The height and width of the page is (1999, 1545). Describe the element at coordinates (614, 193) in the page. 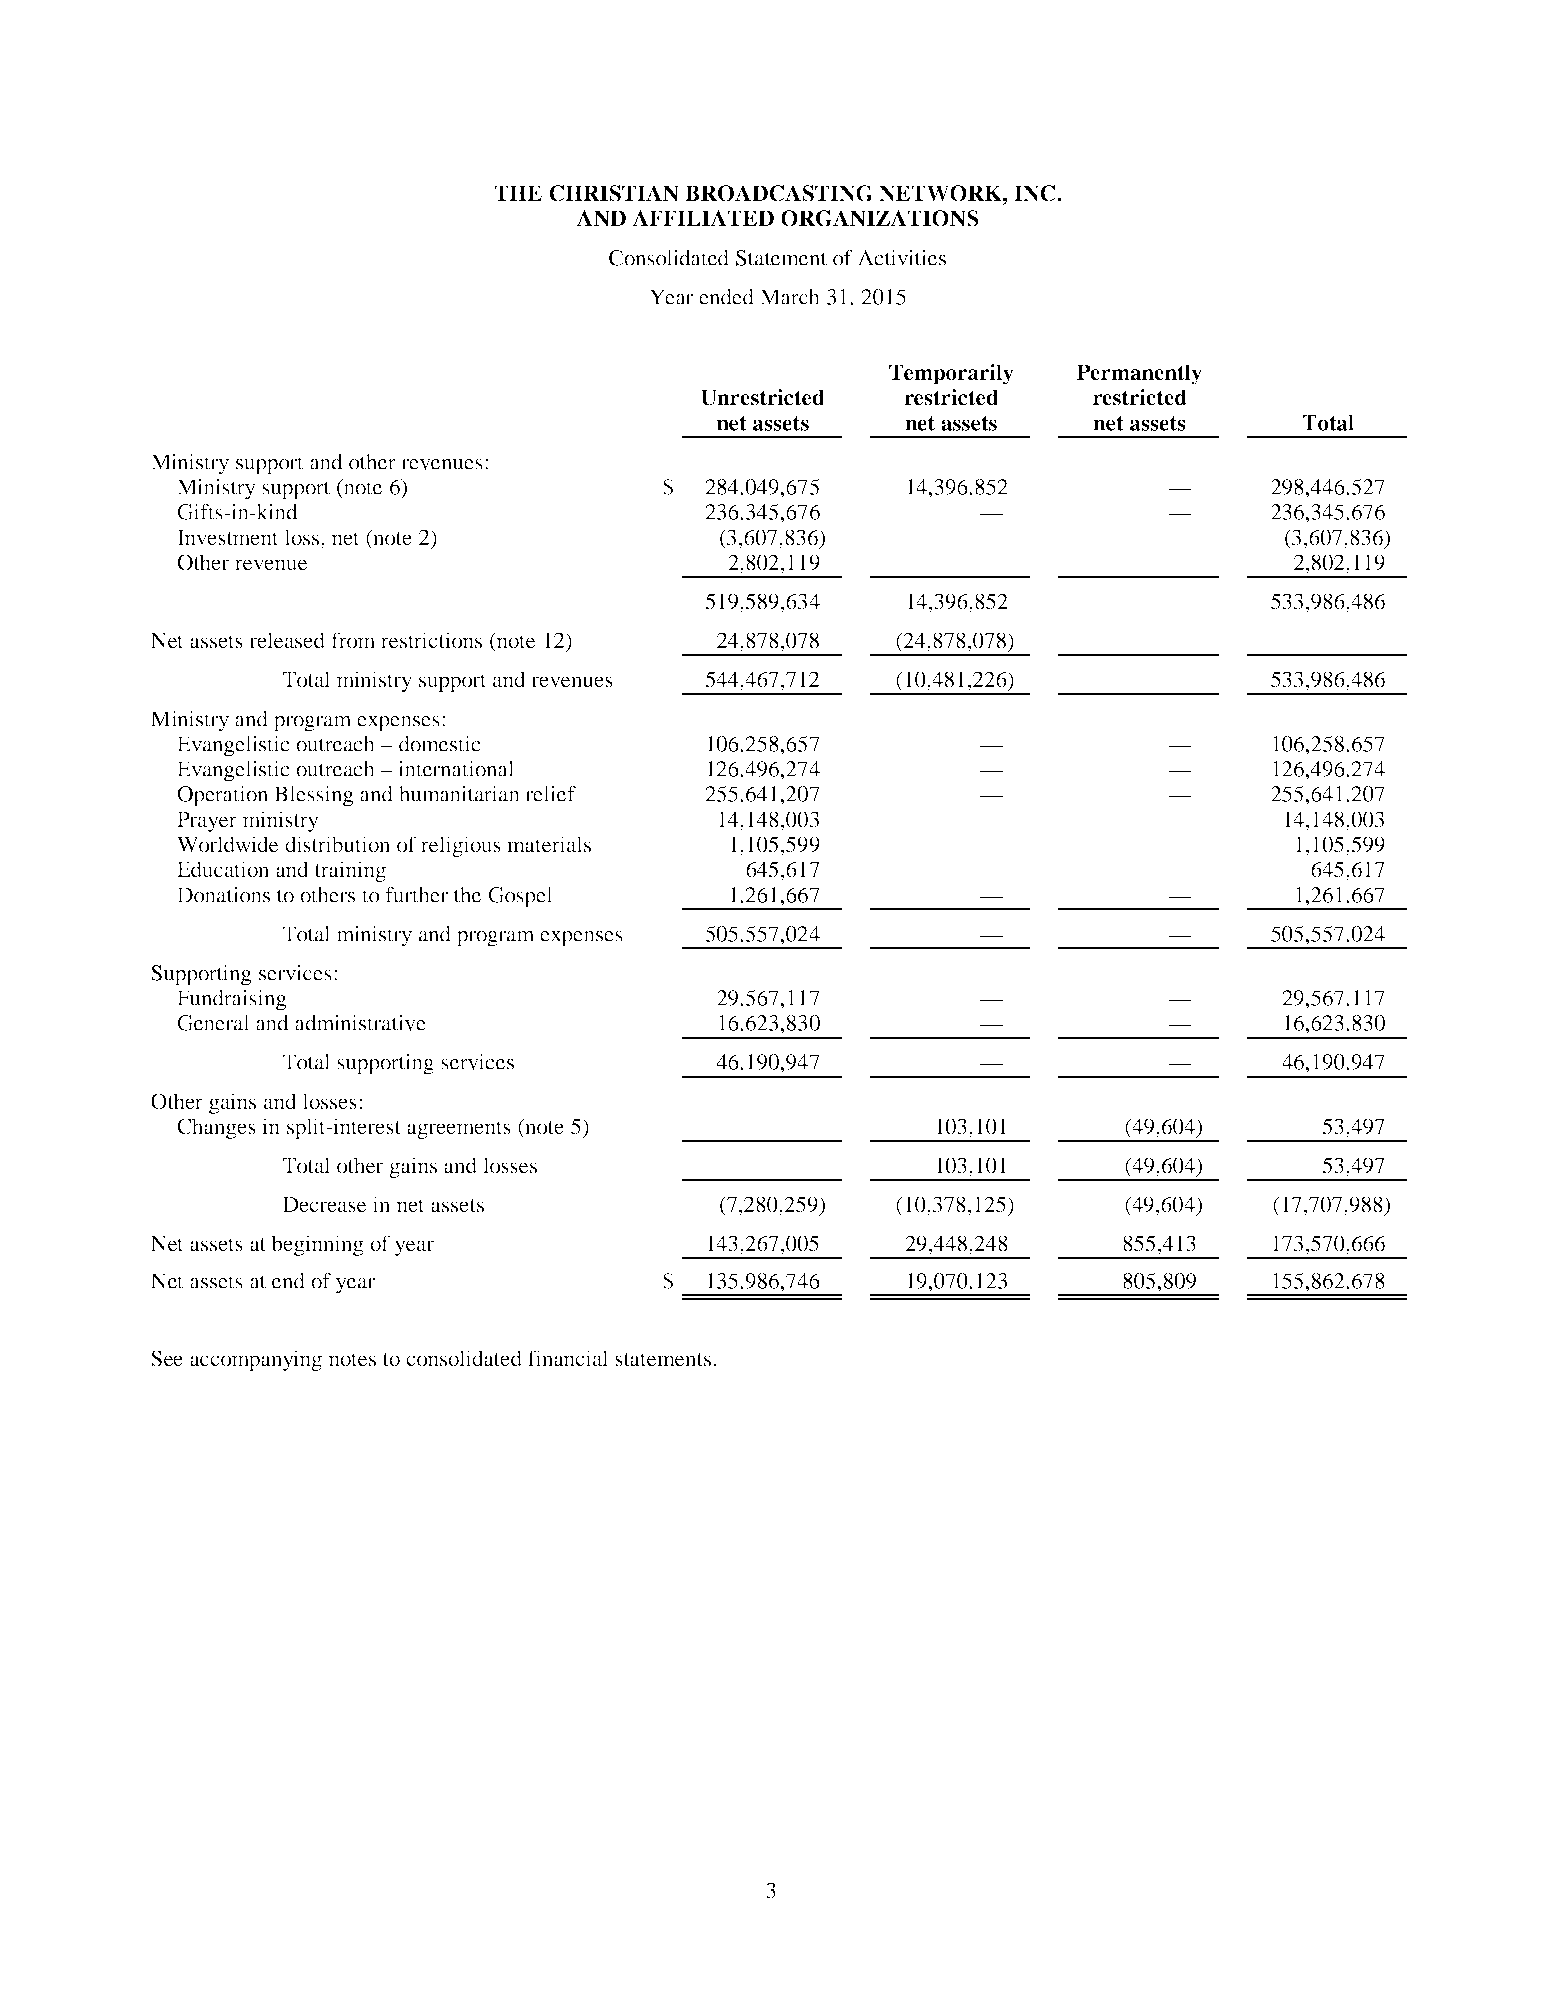

I see `CHRISTIAN` at that location.
